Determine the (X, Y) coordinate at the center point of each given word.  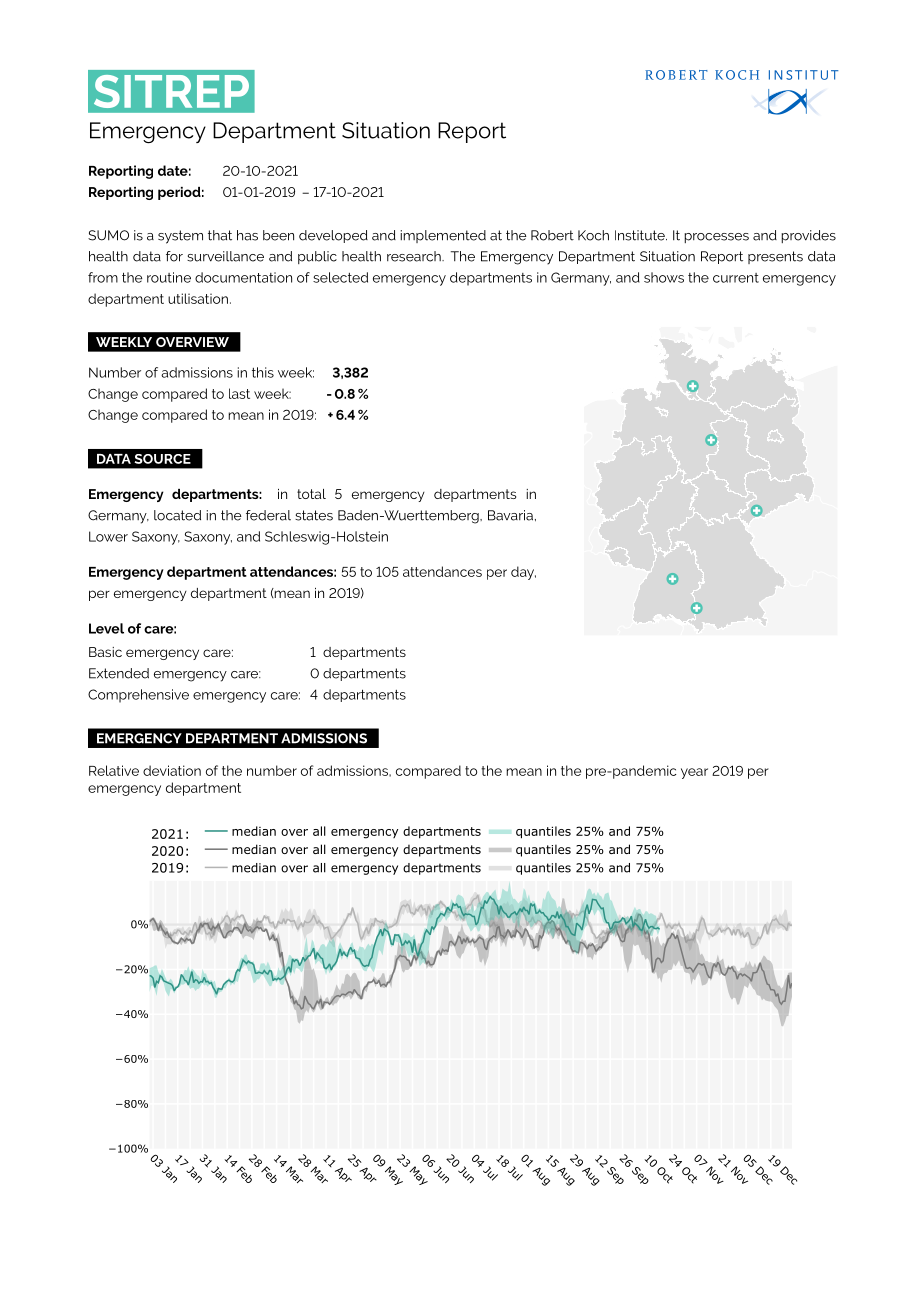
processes (716, 238)
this (263, 372)
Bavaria (510, 515)
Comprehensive (138, 696)
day (523, 573)
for (174, 256)
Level (106, 628)
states (314, 515)
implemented (443, 236)
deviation (172, 770)
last (239, 393)
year (694, 773)
